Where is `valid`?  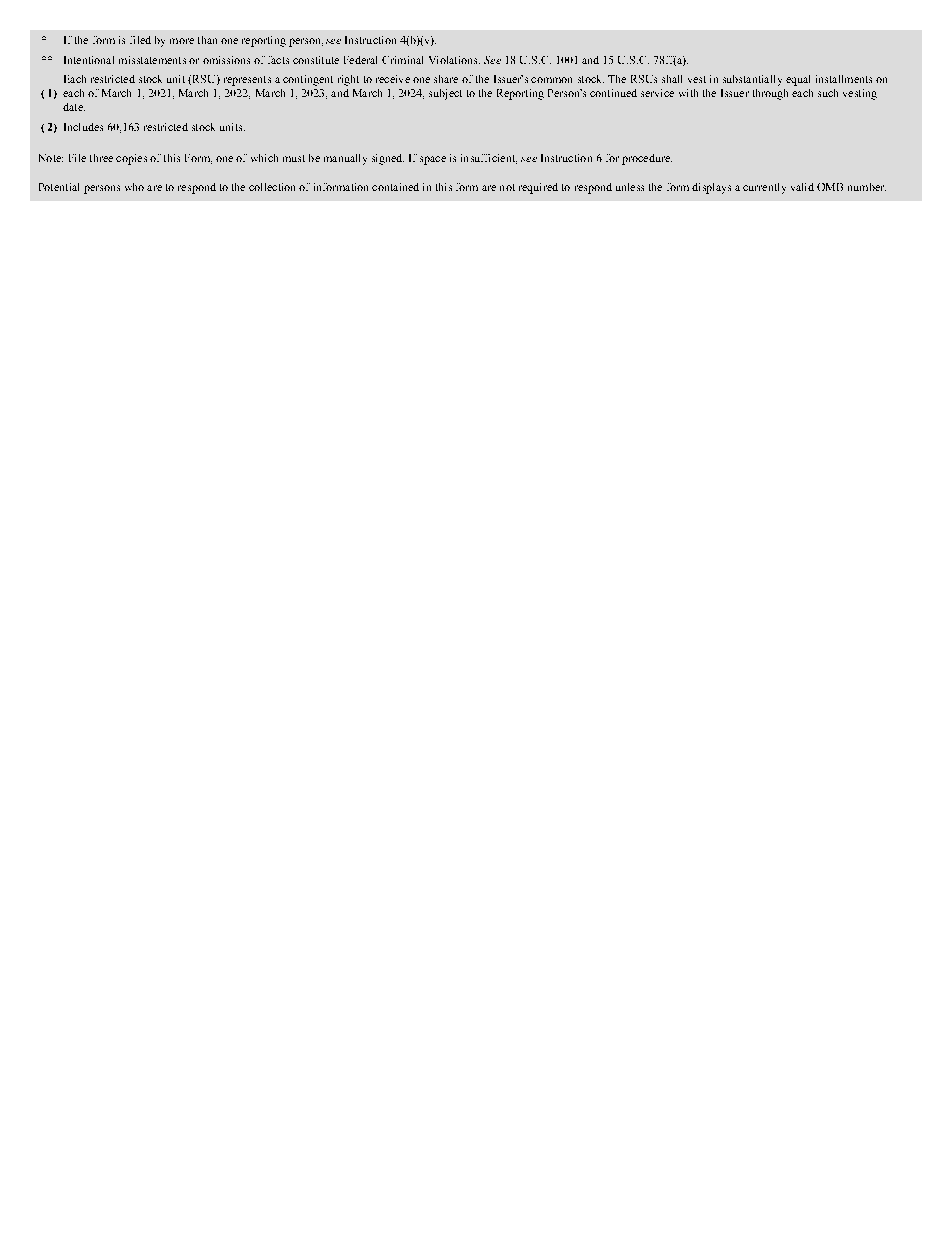
valid is located at coordinates (802, 187).
